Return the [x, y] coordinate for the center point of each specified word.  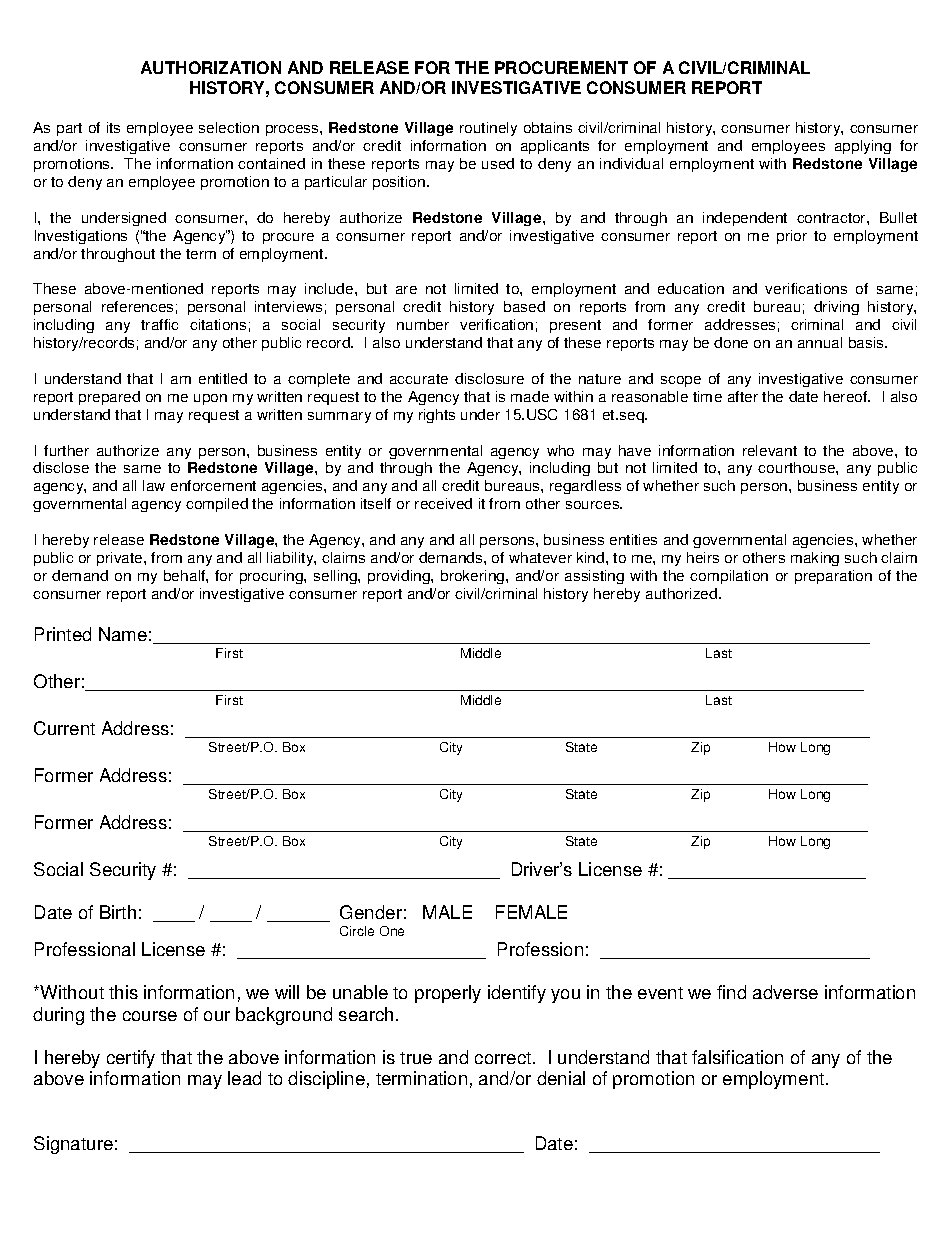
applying [863, 147]
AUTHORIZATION [211, 67]
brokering [474, 577]
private [121, 559]
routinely [488, 129]
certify [131, 1059]
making [815, 559]
